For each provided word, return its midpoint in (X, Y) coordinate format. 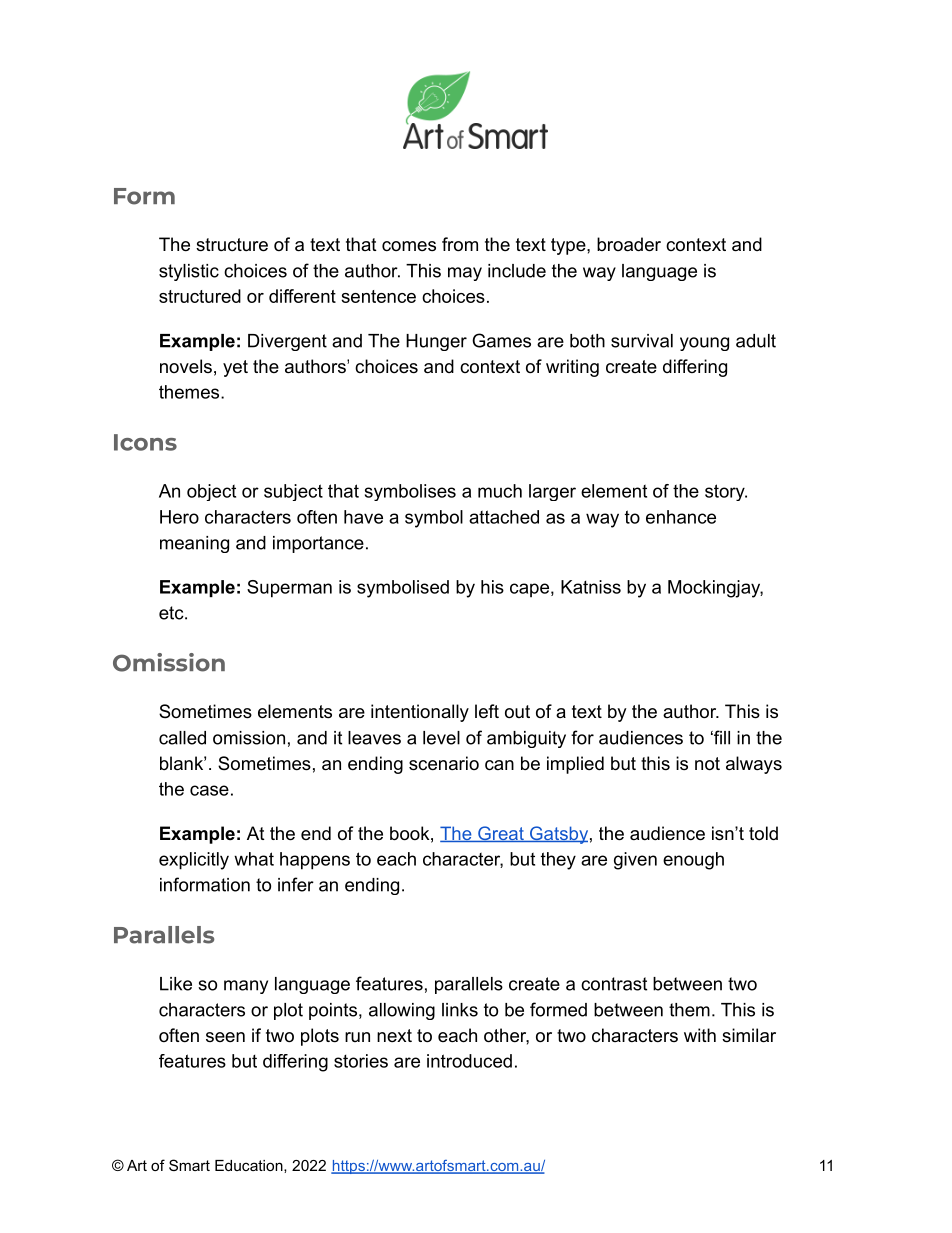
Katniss (591, 587)
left (487, 711)
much (500, 491)
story (726, 492)
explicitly (194, 861)
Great (501, 834)
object (211, 492)
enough (693, 861)
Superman (289, 589)
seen (225, 1037)
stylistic (189, 272)
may (465, 274)
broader (629, 244)
